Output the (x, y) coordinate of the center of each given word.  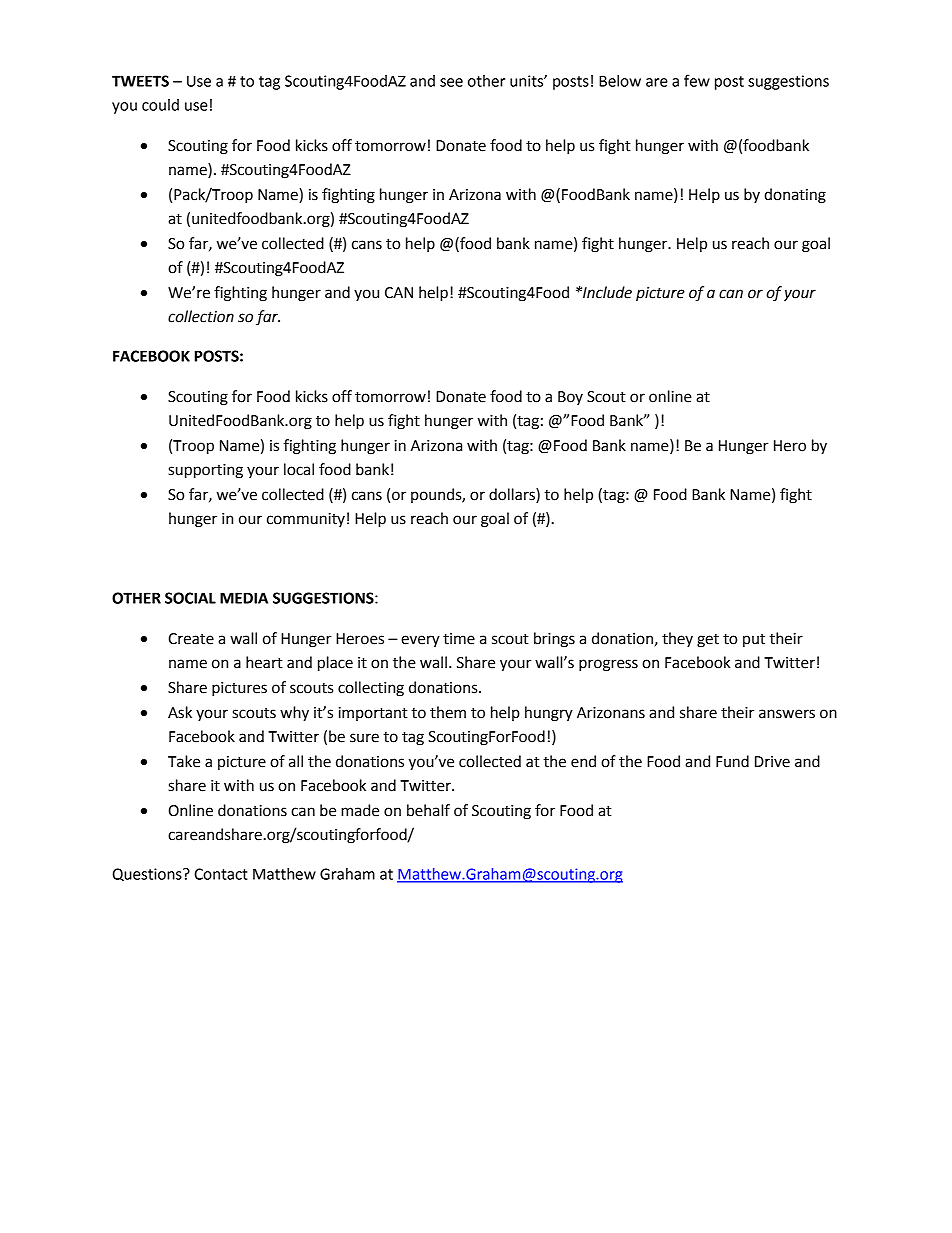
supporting (206, 471)
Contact (221, 874)
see (451, 82)
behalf (428, 810)
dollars (513, 495)
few (697, 80)
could (160, 105)
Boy (570, 398)
